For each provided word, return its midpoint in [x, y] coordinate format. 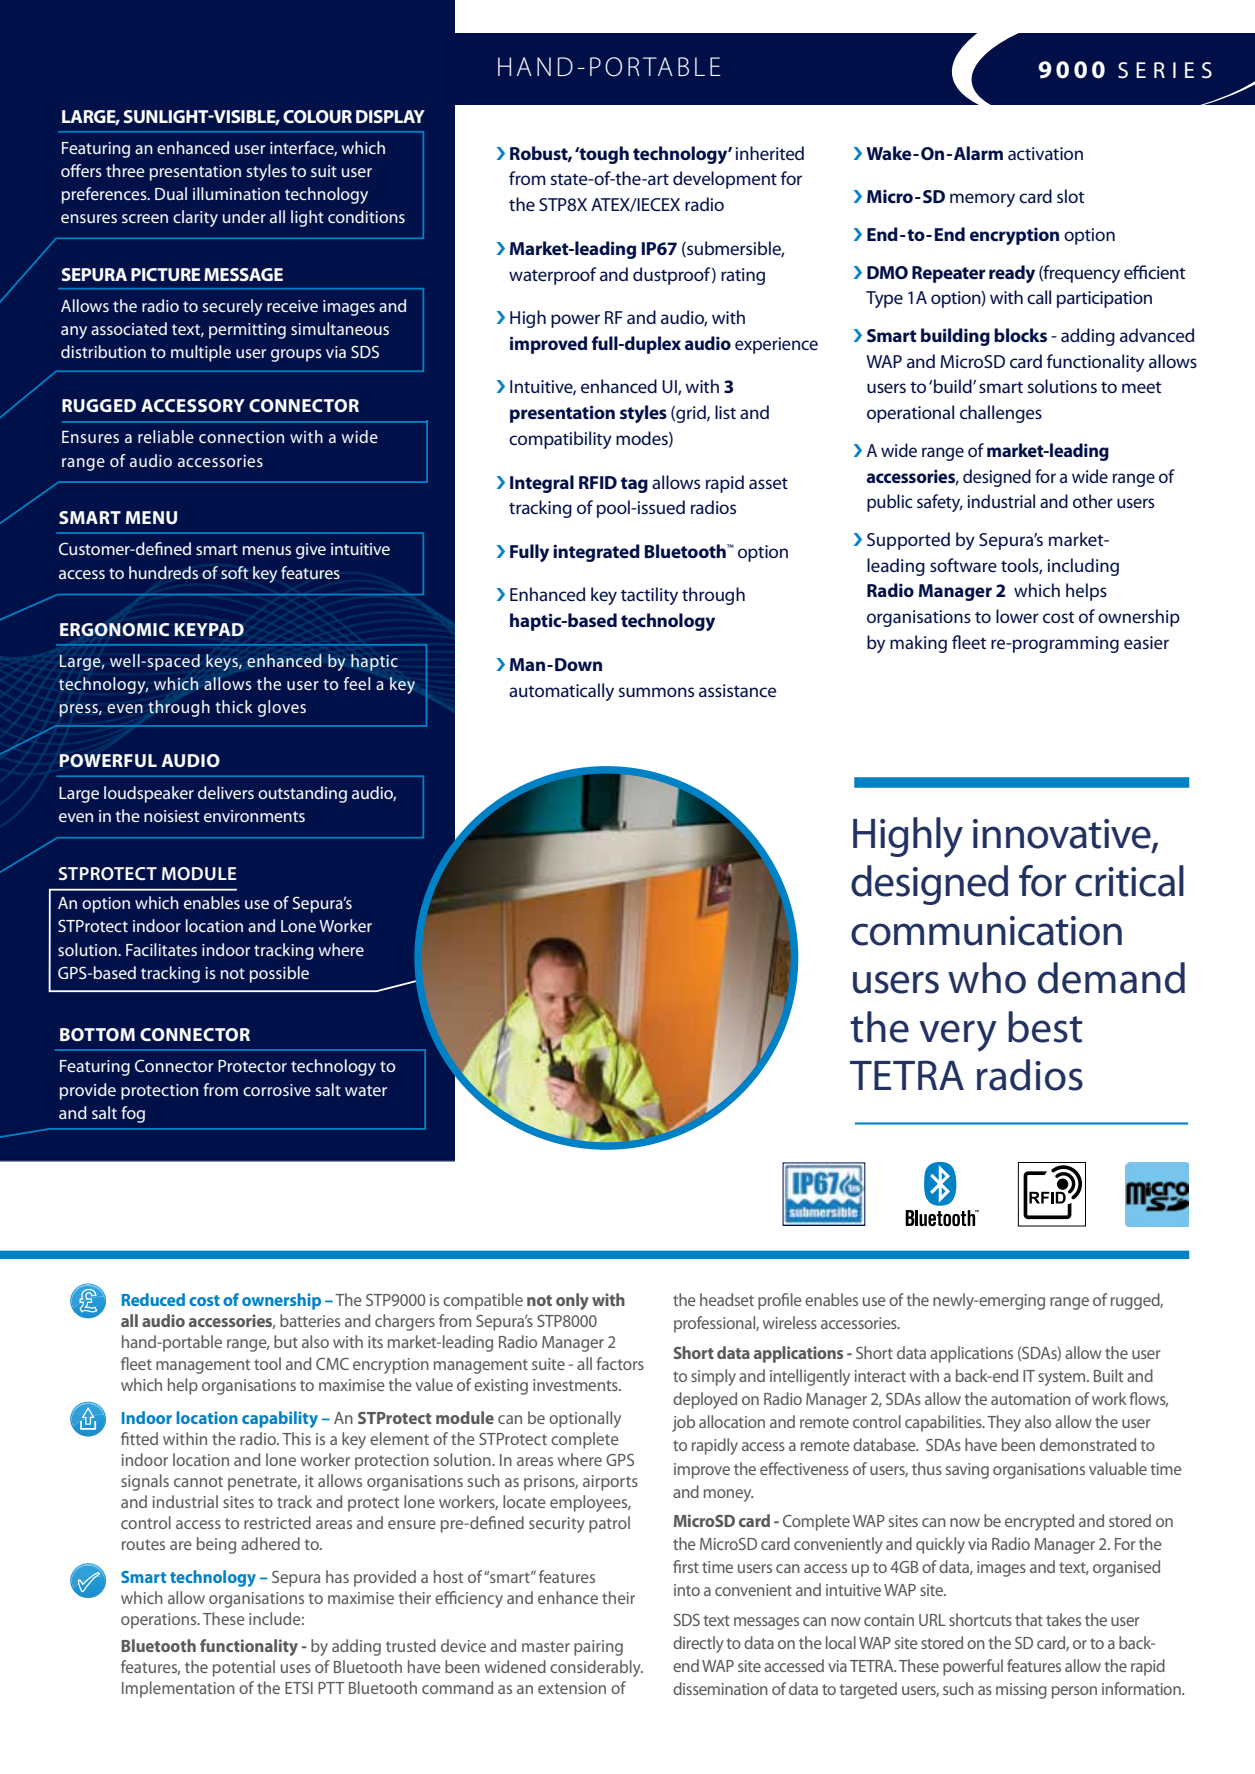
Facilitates [161, 949]
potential [244, 1668]
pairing [598, 1648]
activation [1045, 153]
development [725, 180]
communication [986, 931]
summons [656, 692]
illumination [236, 193]
